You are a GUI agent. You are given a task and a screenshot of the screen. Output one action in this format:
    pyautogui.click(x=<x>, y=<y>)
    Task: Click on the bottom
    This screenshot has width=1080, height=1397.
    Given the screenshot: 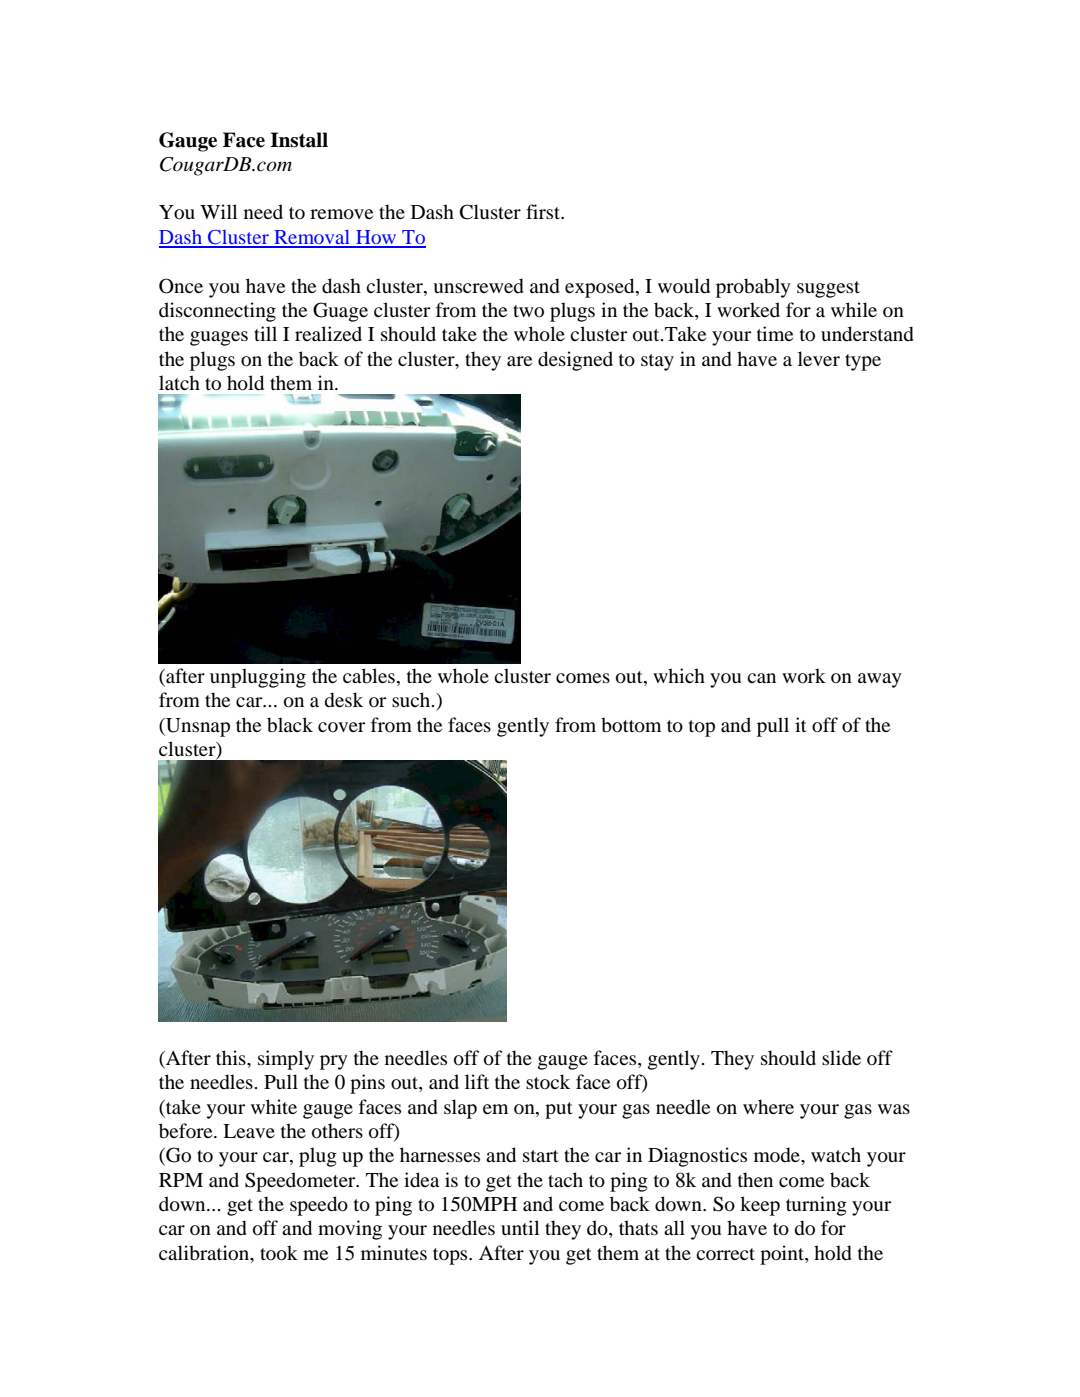 What is the action you would take?
    pyautogui.click(x=631, y=725)
